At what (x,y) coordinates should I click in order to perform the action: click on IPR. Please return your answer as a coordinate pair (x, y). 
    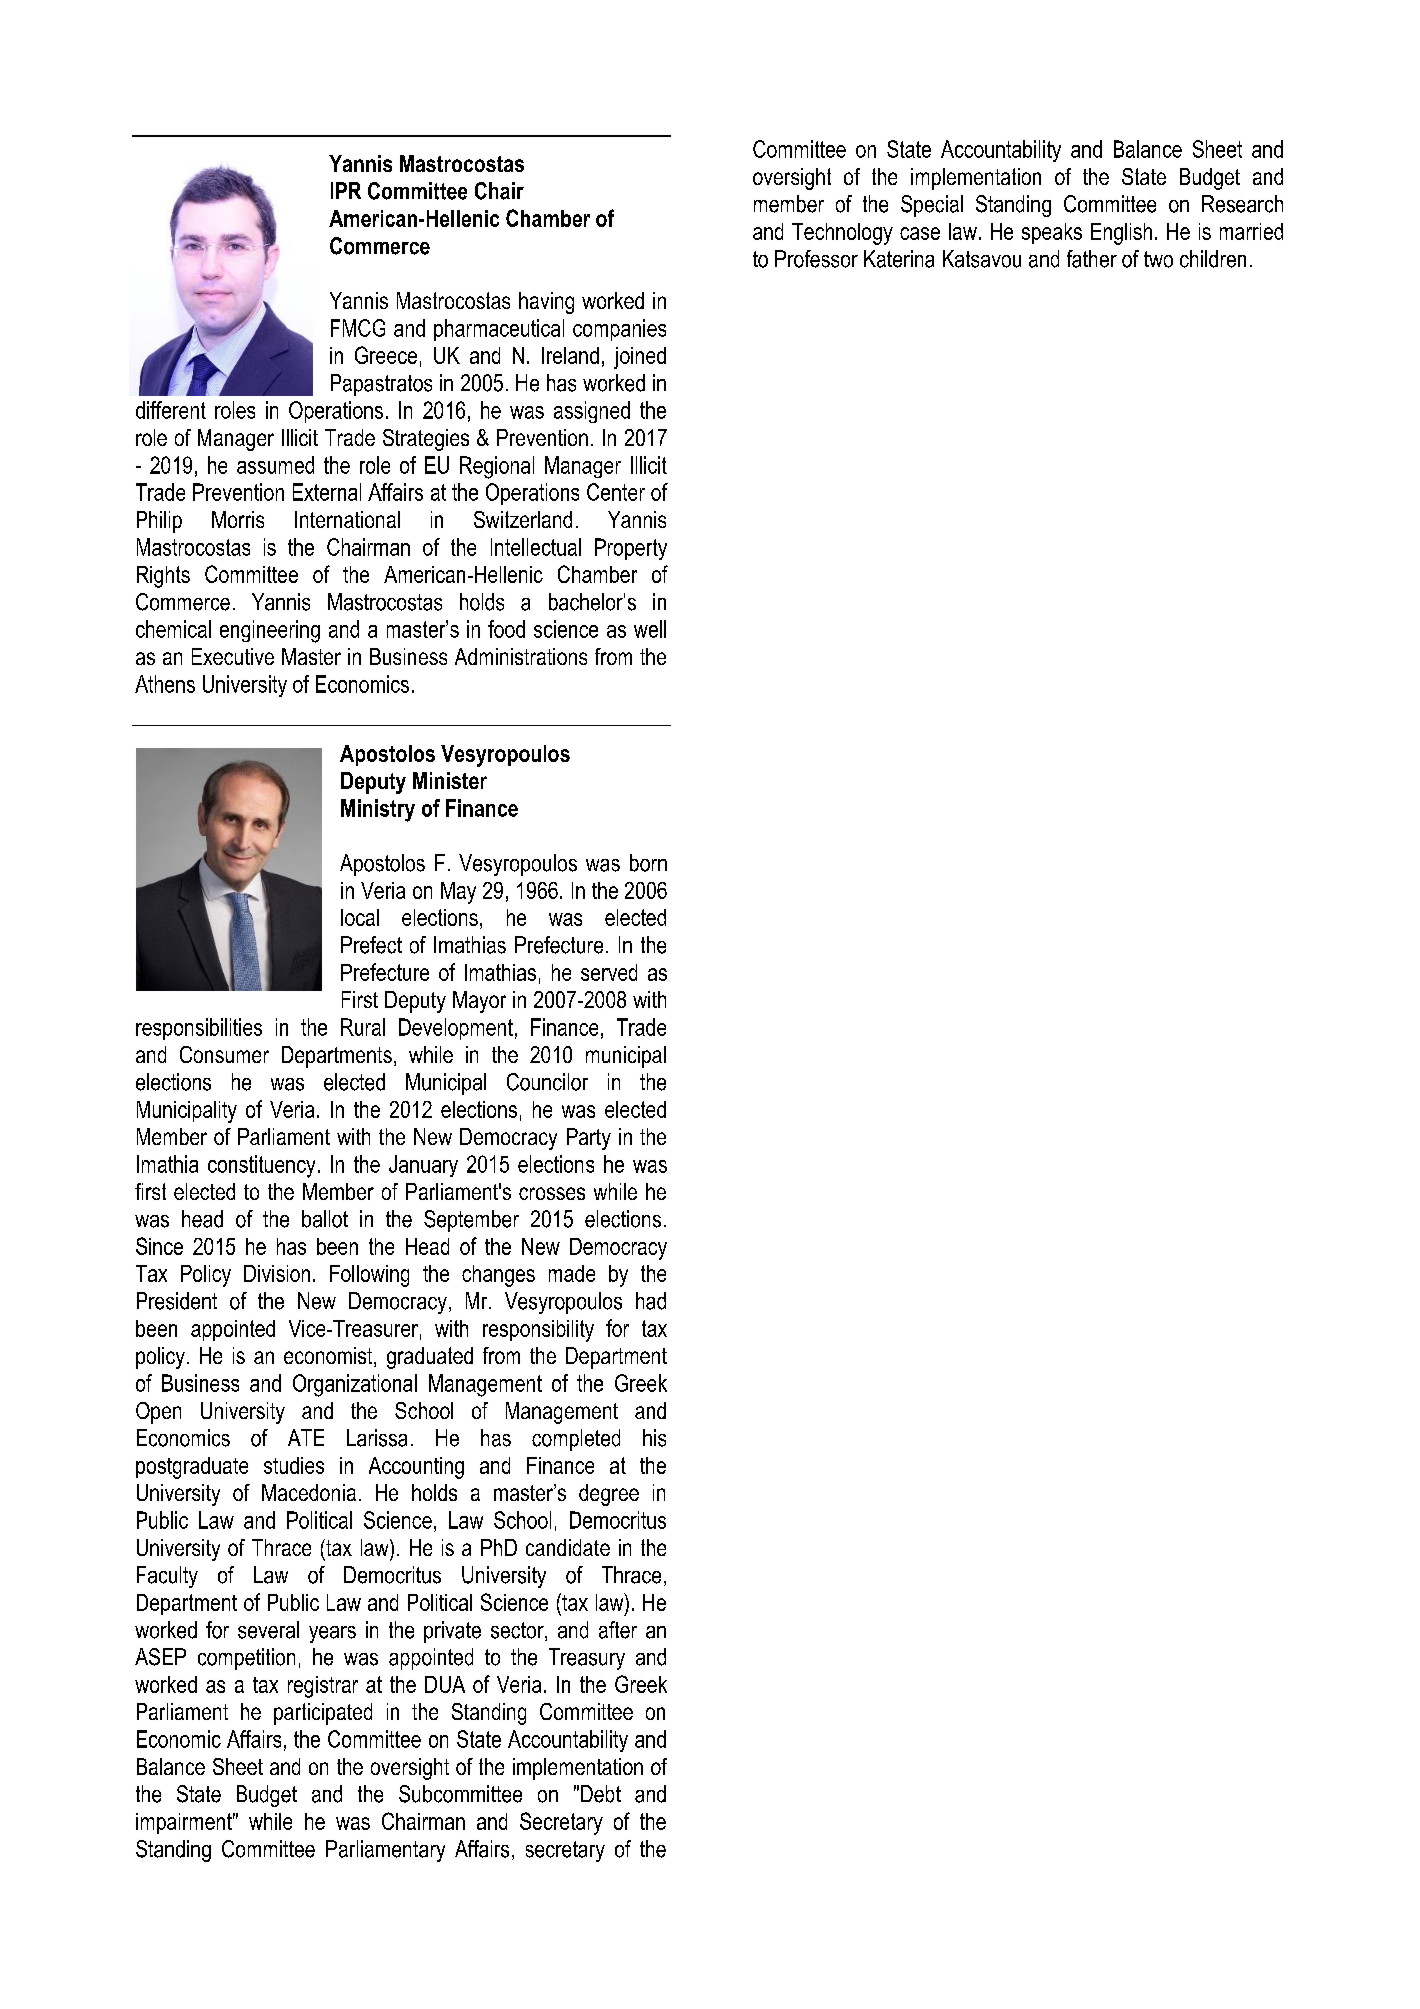
    Looking at the image, I should click on (346, 190).
